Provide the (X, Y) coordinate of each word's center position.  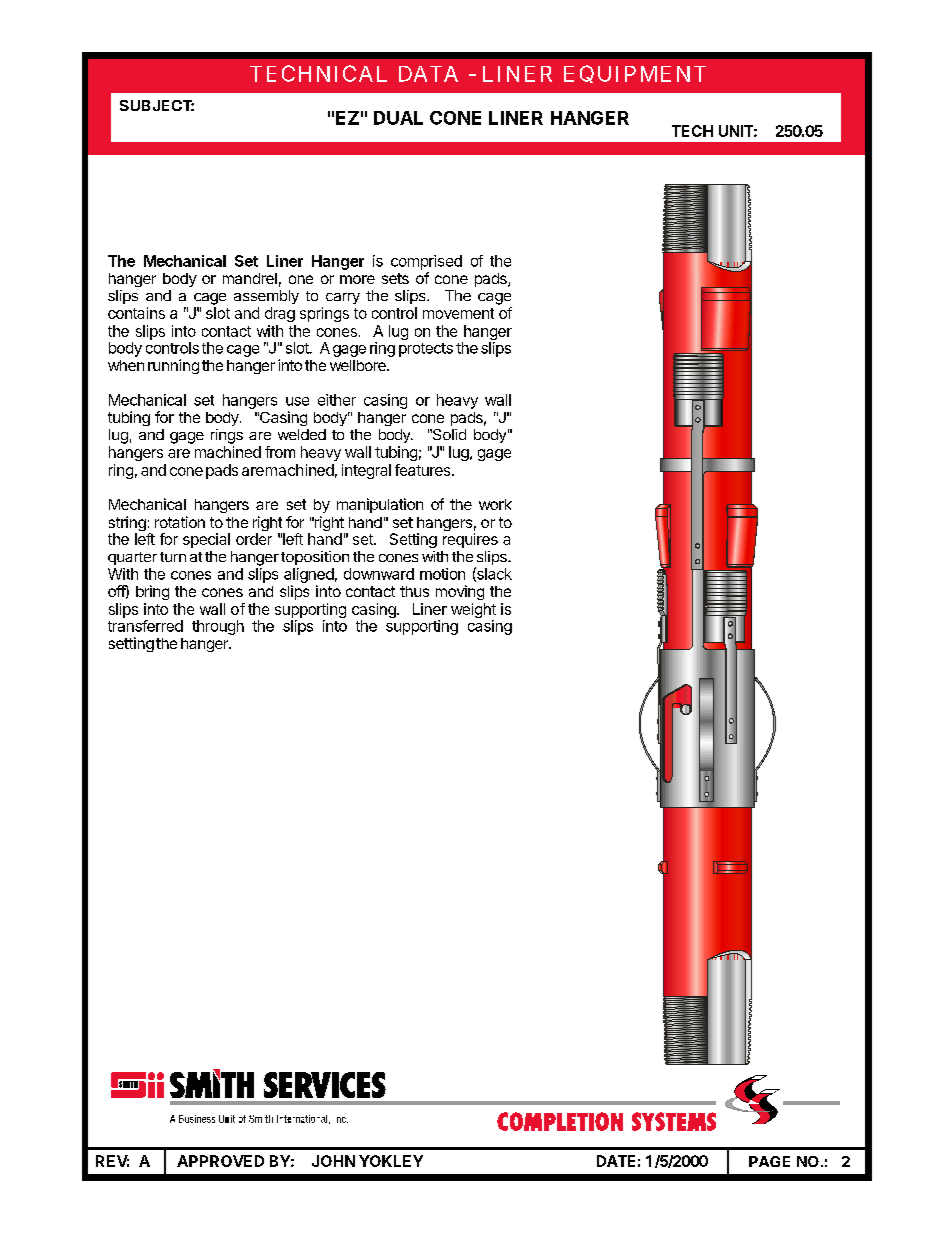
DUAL (398, 118)
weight (473, 612)
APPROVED (220, 1161)
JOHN (333, 1161)
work (495, 504)
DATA (428, 74)
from (280, 452)
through (218, 627)
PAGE (769, 1161)
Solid (448, 434)
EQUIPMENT (635, 74)
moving (460, 592)
